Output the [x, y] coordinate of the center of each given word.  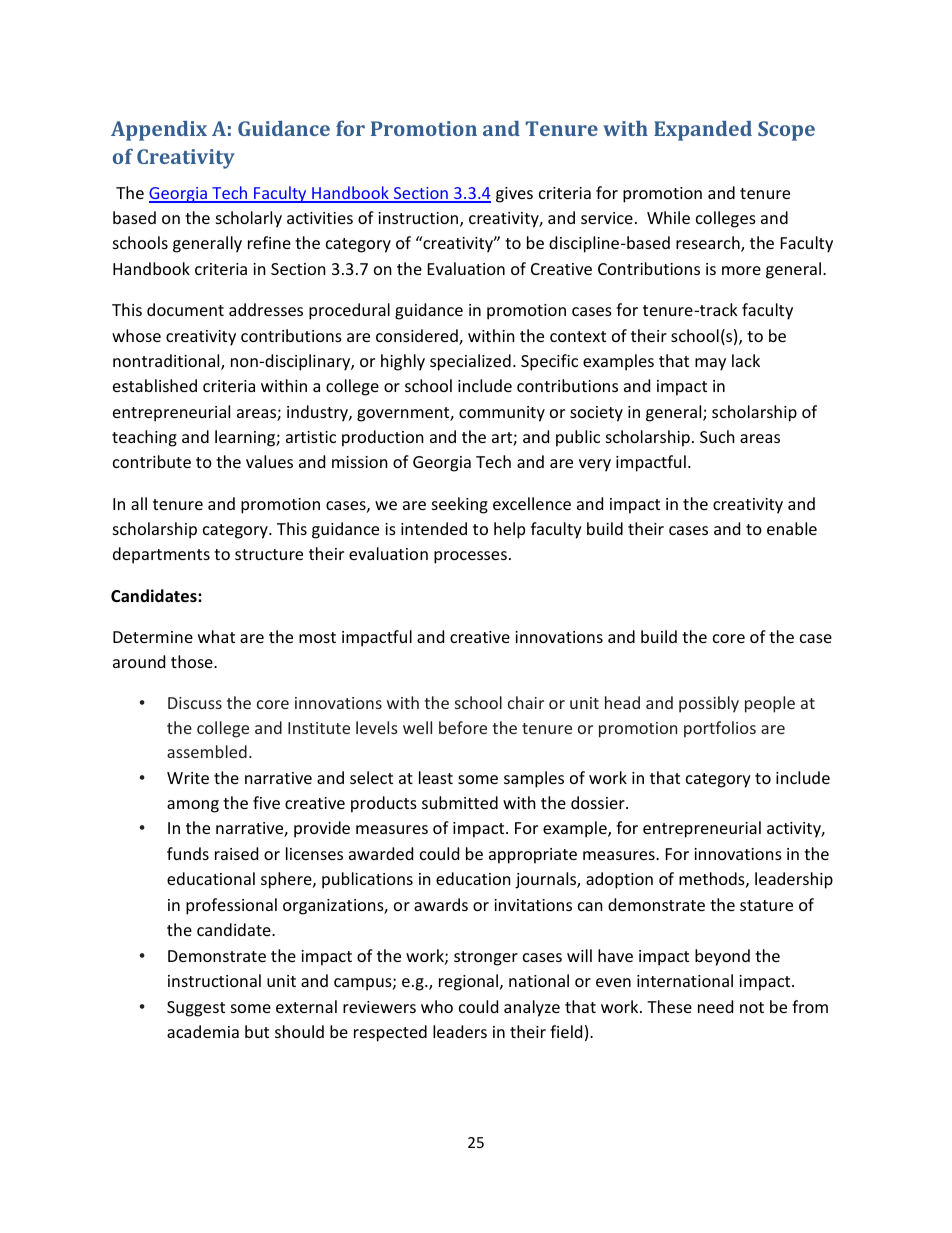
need [715, 1006]
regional [470, 982]
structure [269, 554]
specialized [470, 362]
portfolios [720, 729]
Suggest [196, 1009]
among [193, 806]
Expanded [703, 131]
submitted [460, 802]
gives [514, 195]
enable [792, 528]
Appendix [159, 131]
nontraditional [167, 362]
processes [470, 557]
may [710, 364]
